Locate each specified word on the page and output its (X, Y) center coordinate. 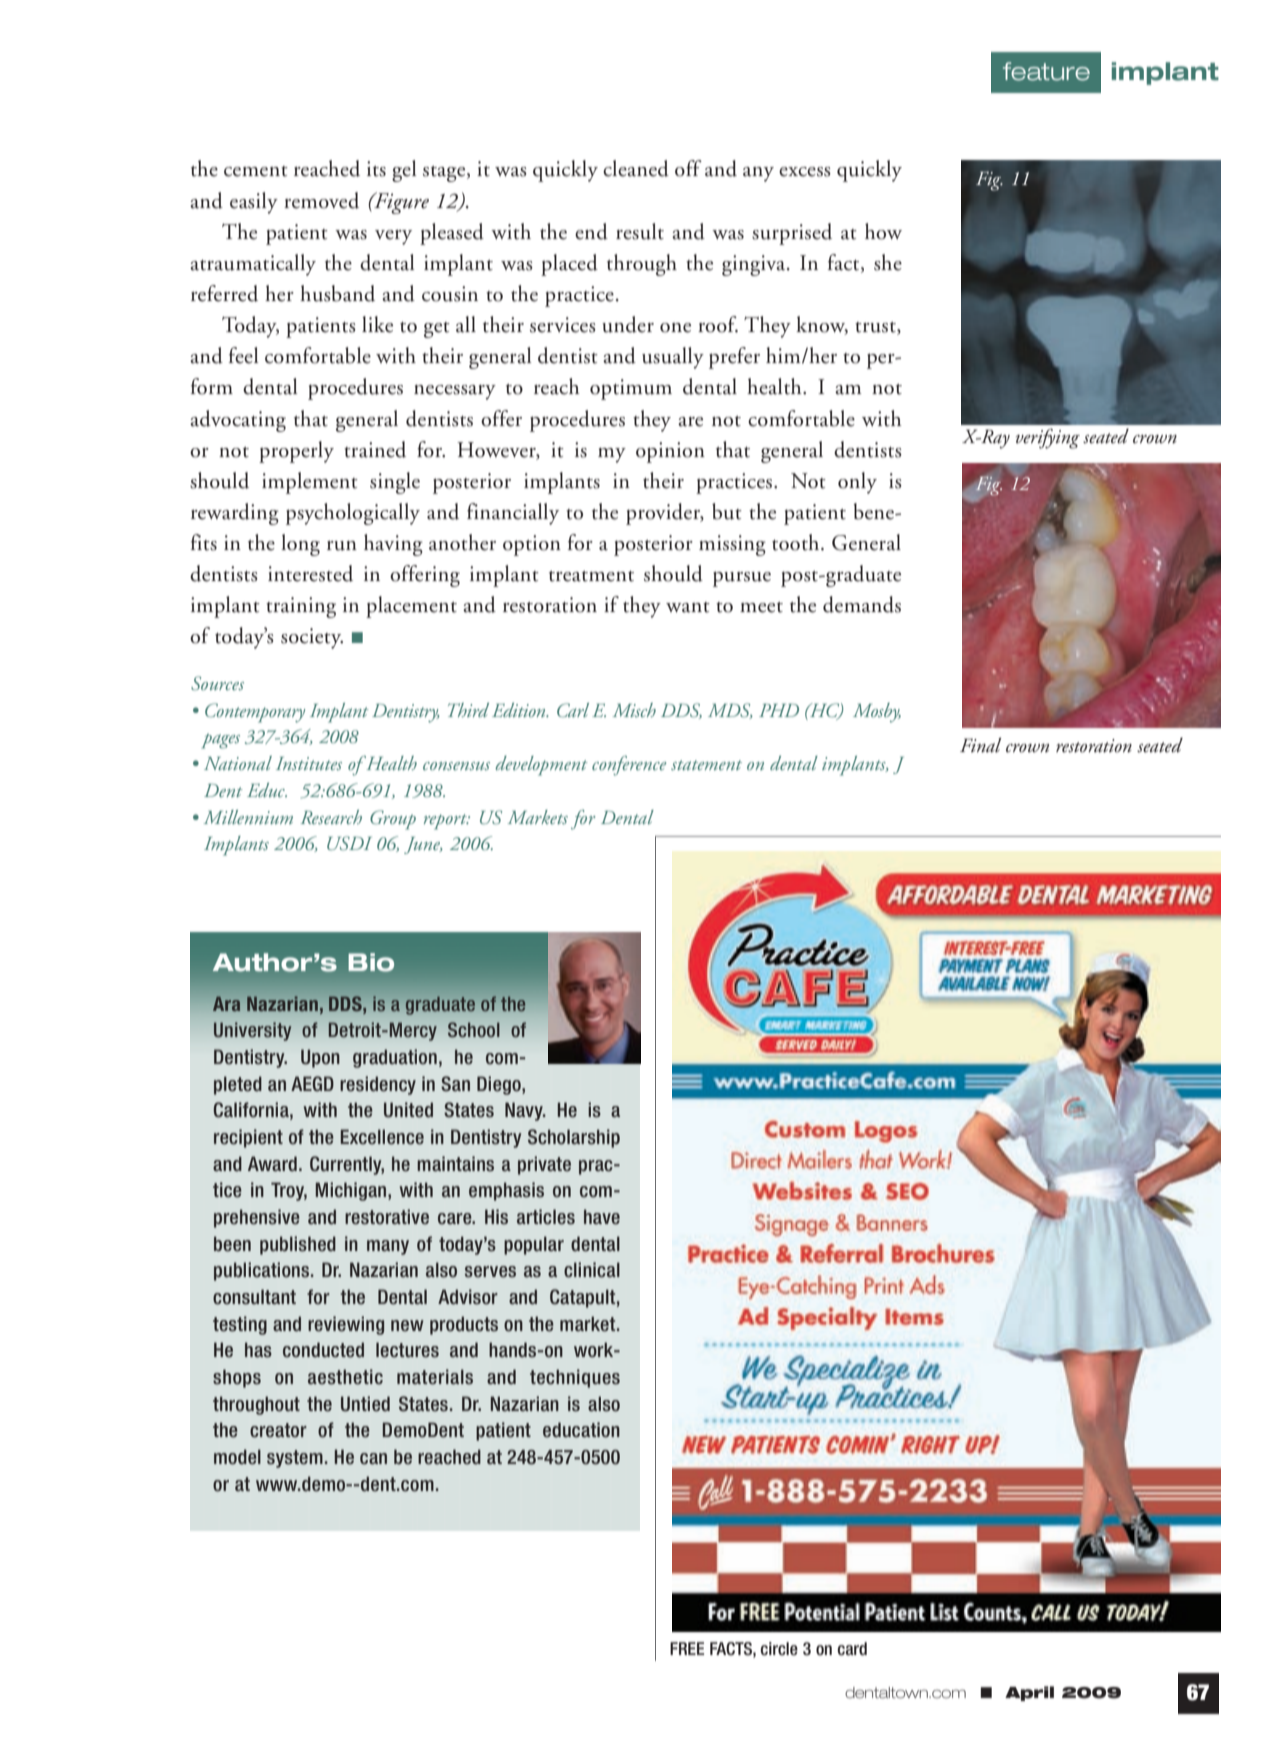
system (295, 1459)
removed (321, 200)
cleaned (636, 168)
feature (1046, 71)
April (1029, 1693)
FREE (687, 1648)
